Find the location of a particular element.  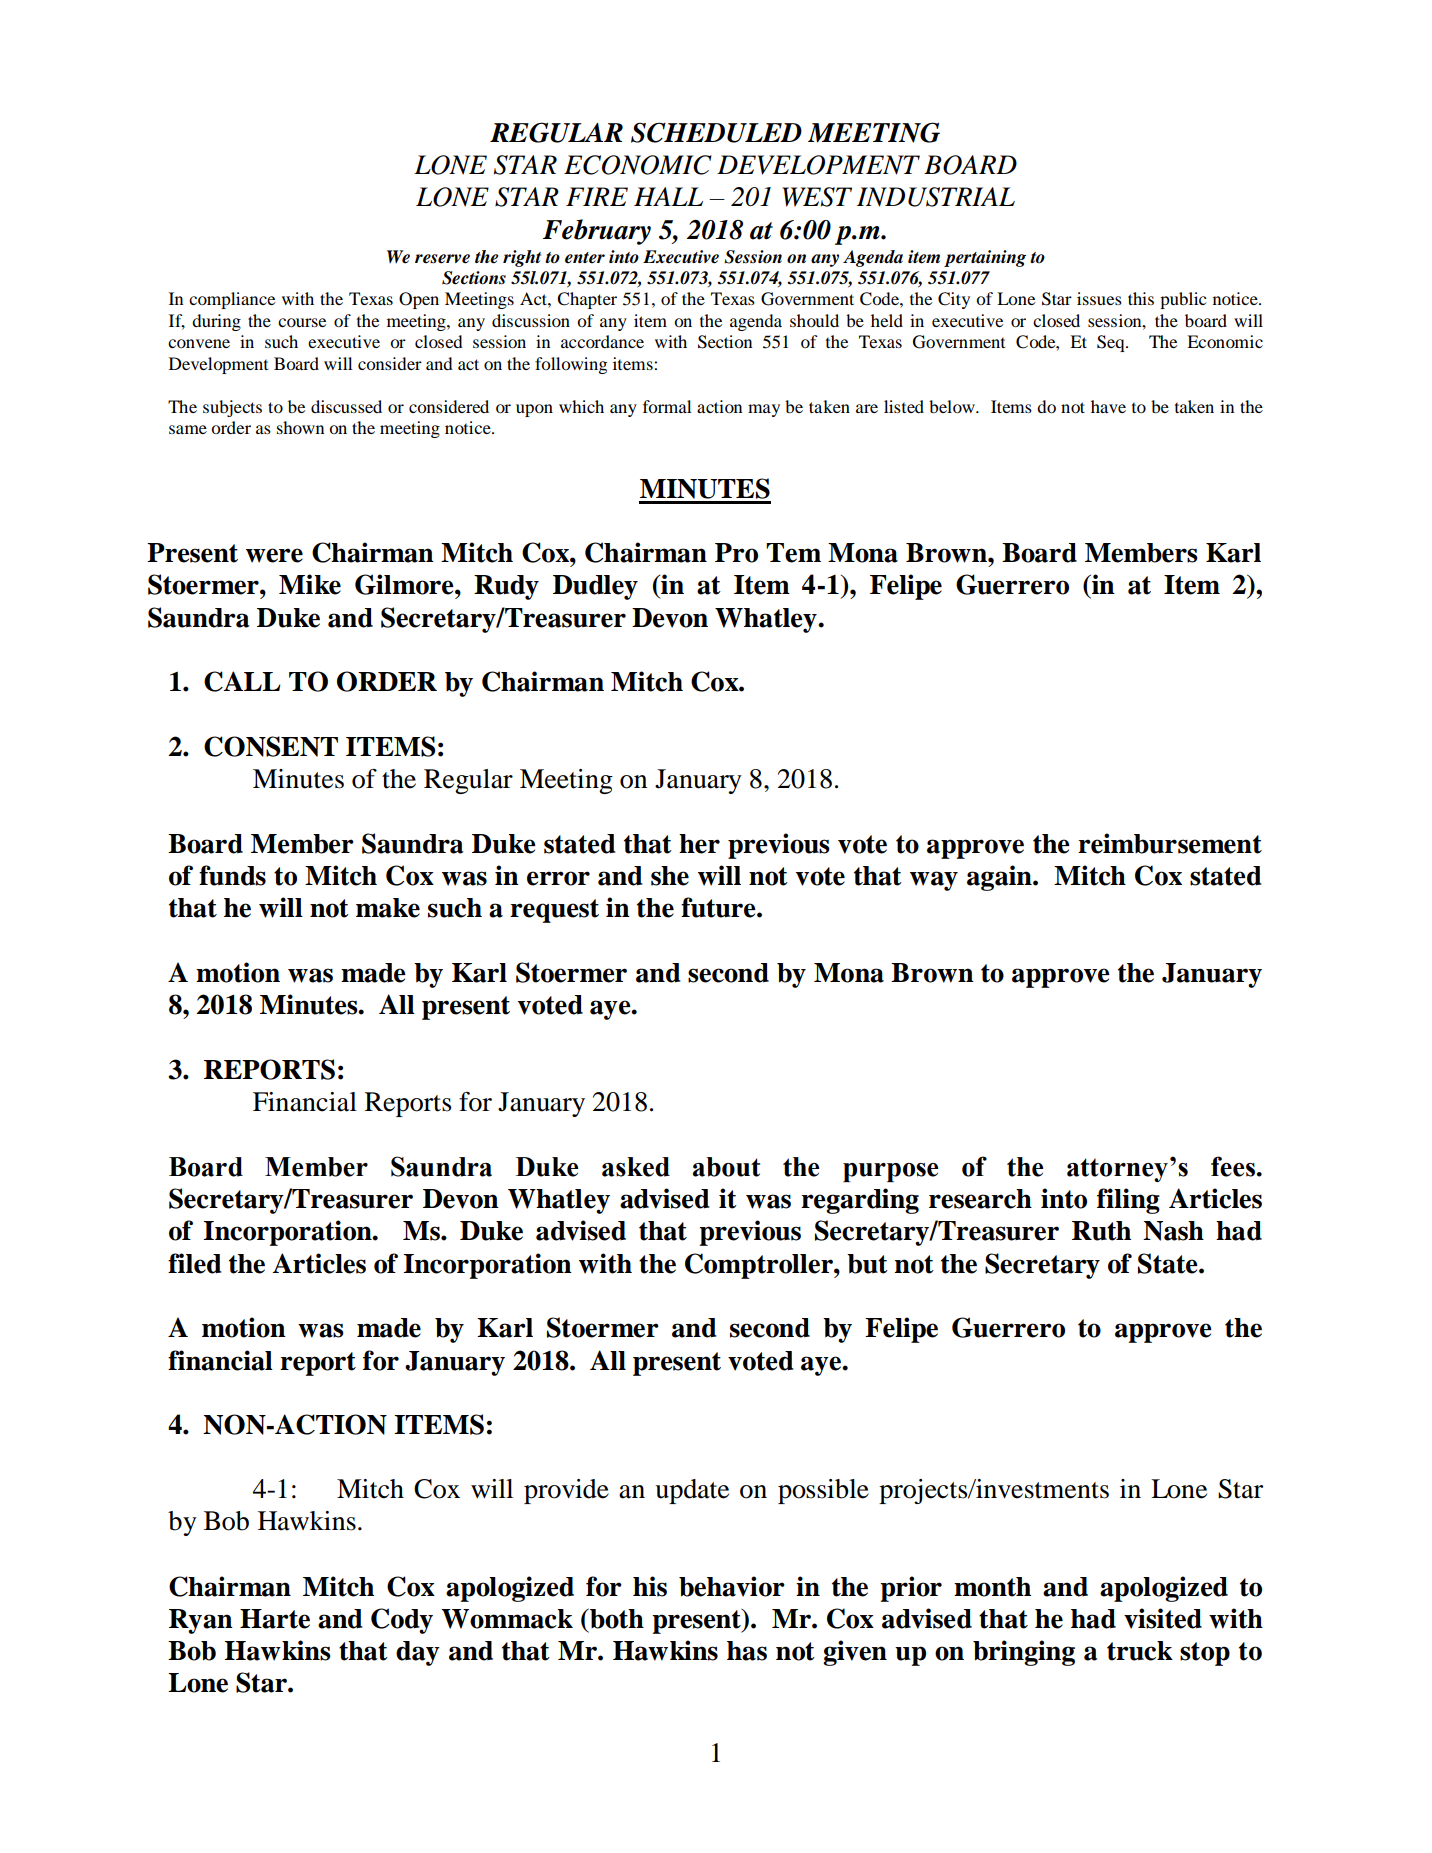

Ruth is located at coordinates (1101, 1231).
